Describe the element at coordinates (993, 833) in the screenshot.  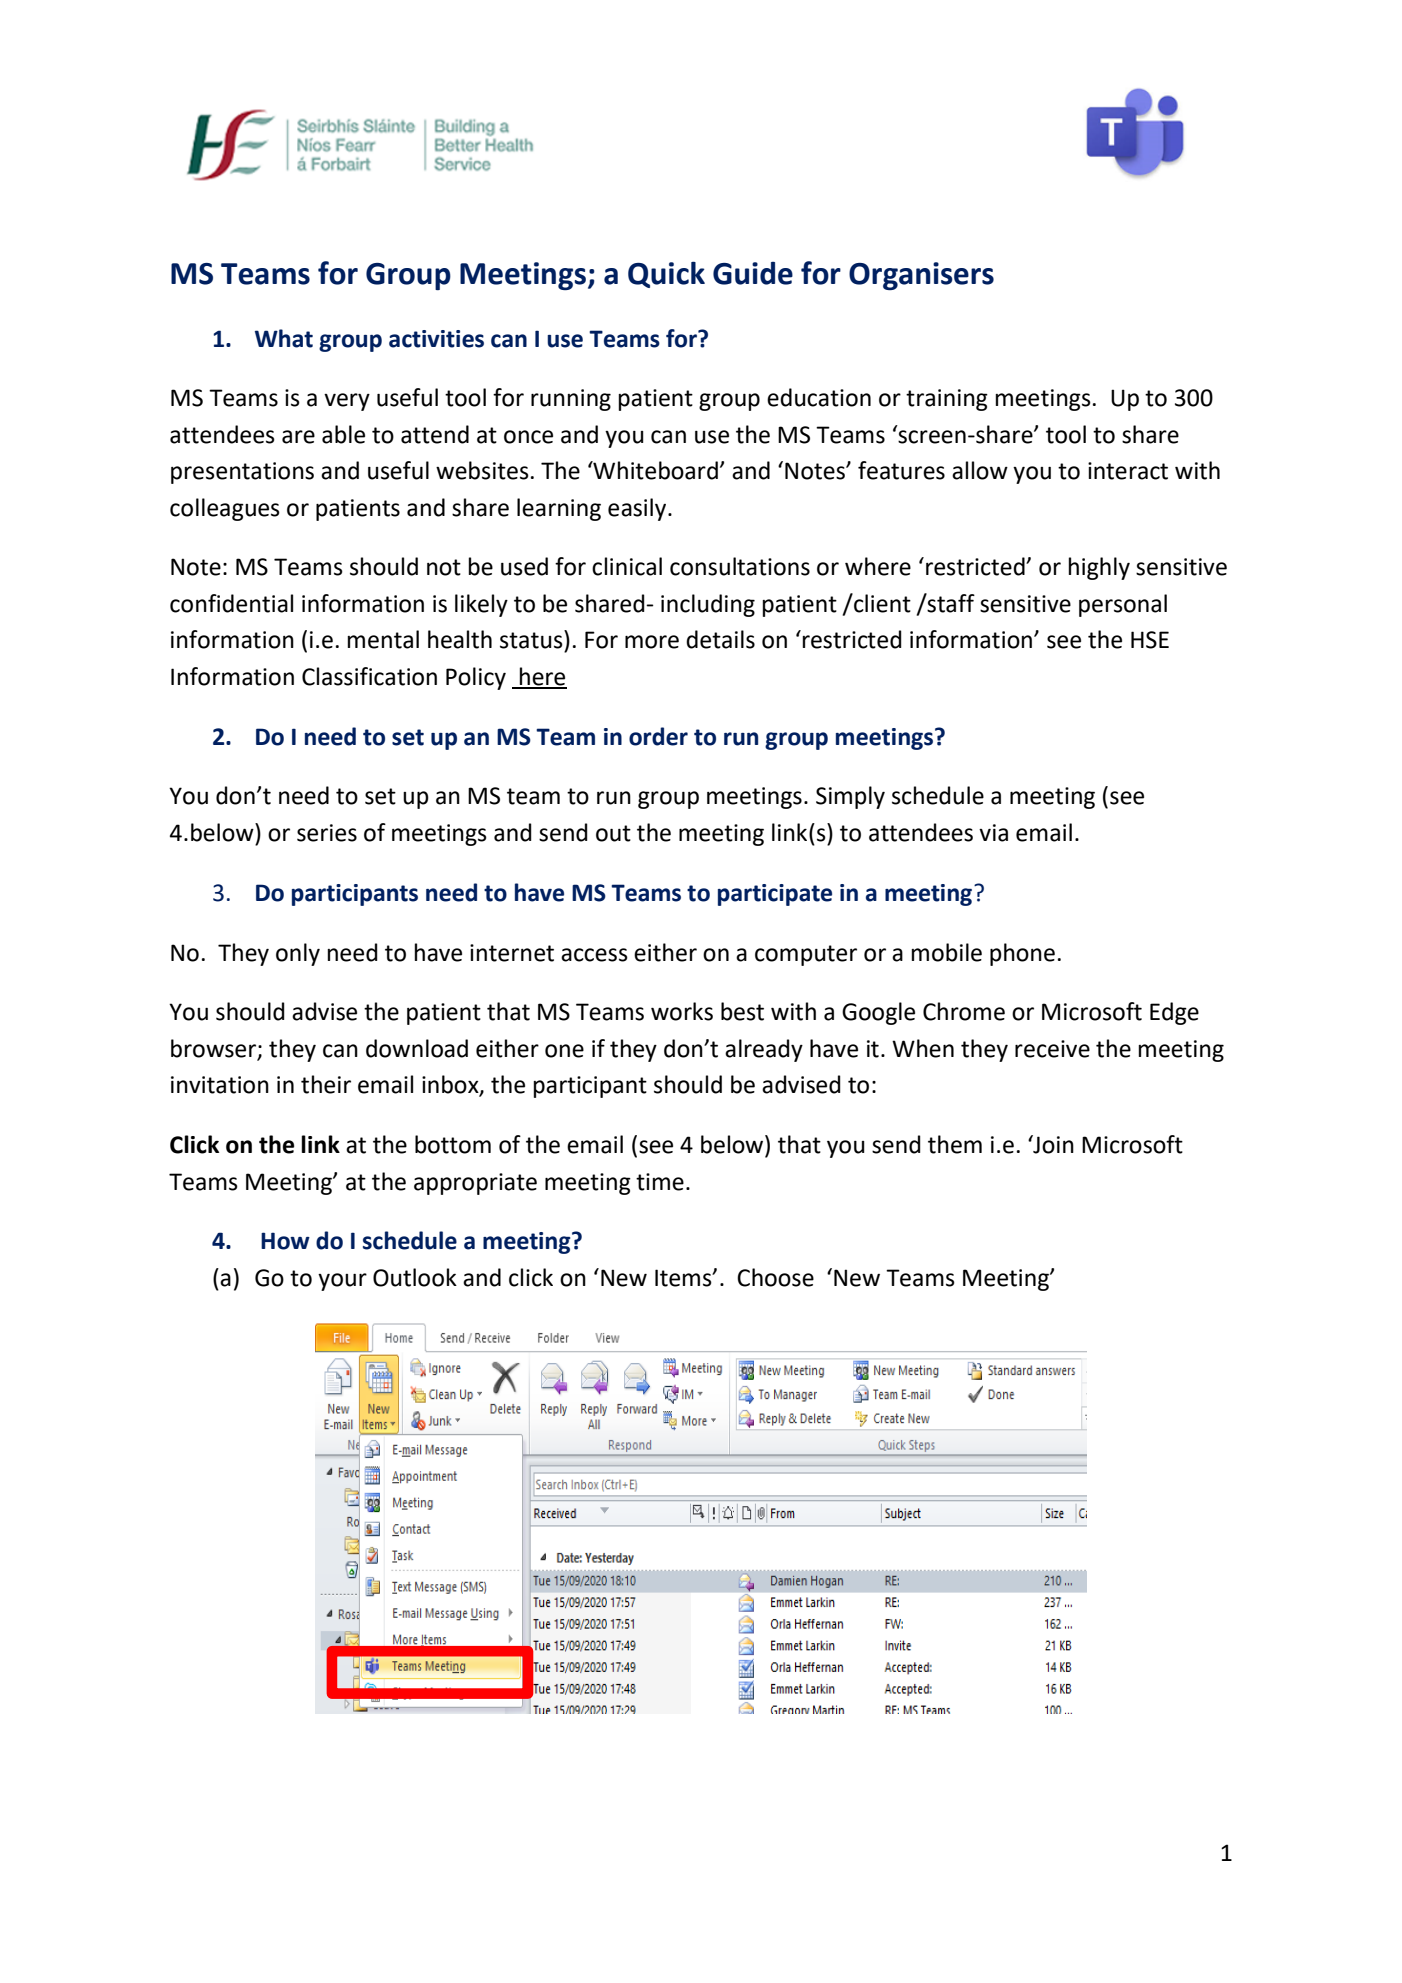
I see `via` at that location.
